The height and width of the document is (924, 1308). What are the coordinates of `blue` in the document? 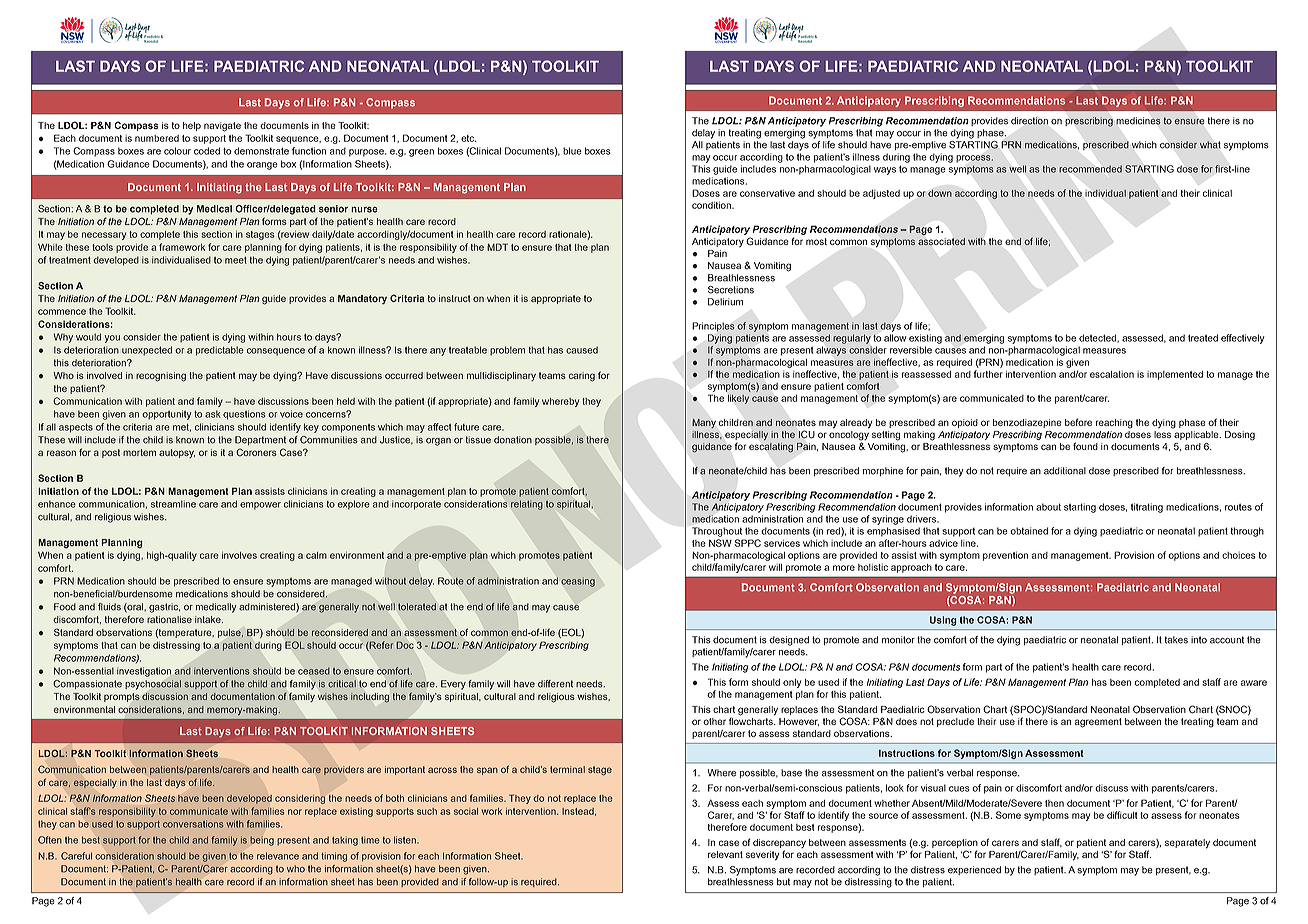 It's located at (572, 151).
